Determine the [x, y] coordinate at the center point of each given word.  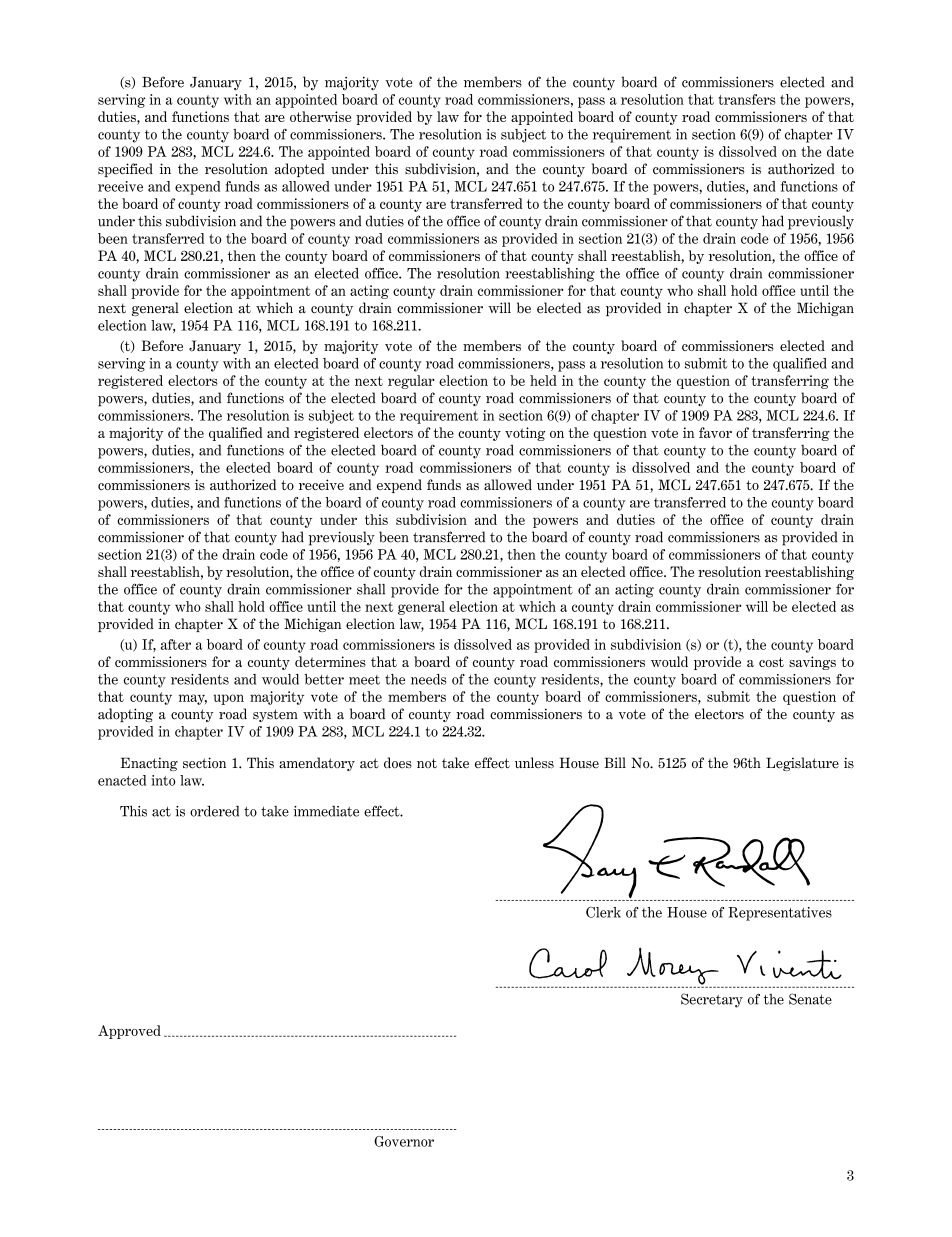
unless [534, 763]
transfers [747, 99]
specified [125, 170]
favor [715, 432]
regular [411, 382]
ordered [214, 811]
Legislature [802, 764]
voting [525, 434]
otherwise [320, 116]
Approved [129, 1032]
